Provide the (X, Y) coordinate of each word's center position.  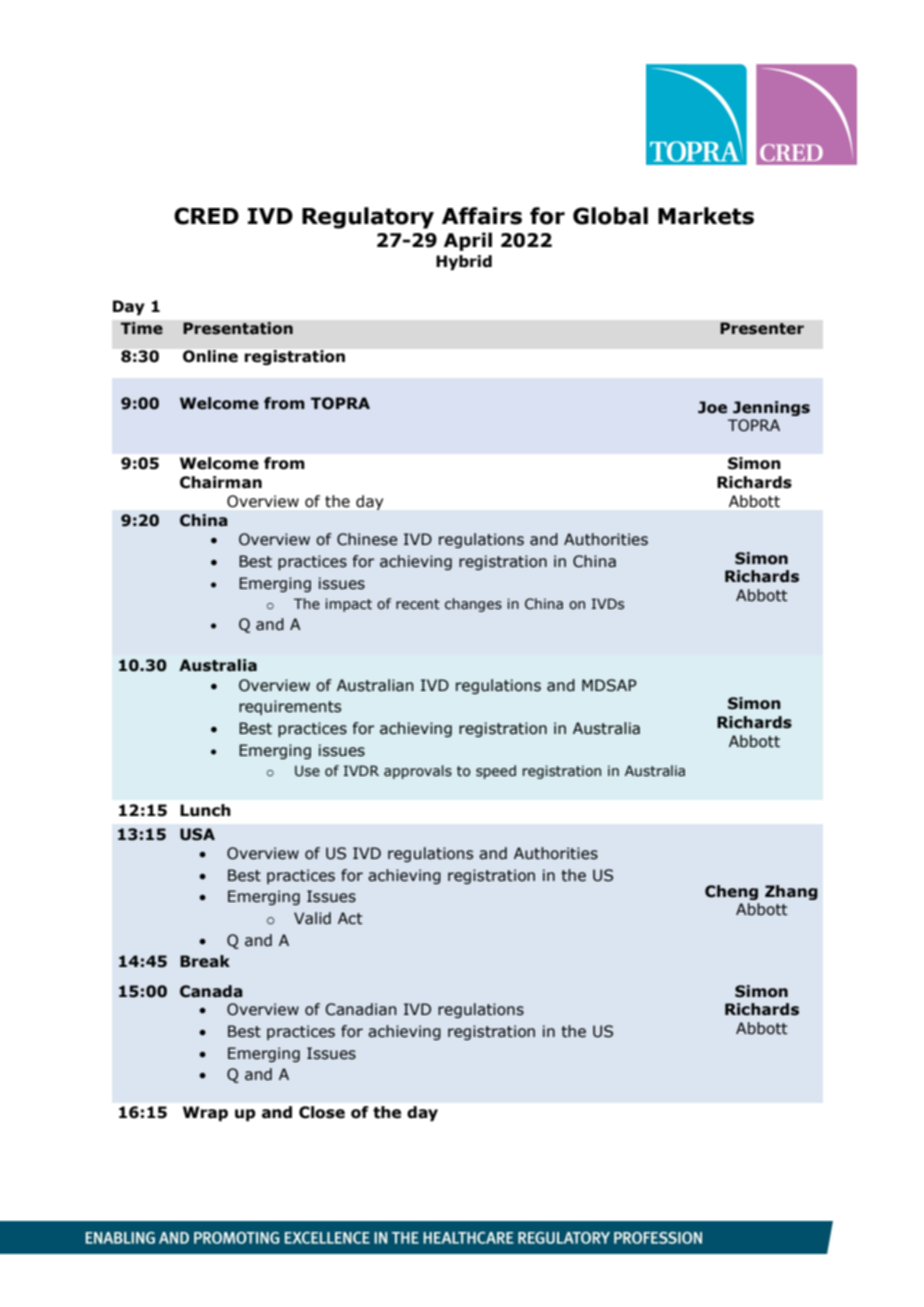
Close (322, 1112)
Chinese (367, 539)
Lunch (205, 810)
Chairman (221, 482)
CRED (206, 216)
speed (496, 772)
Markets (706, 216)
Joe (712, 407)
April (468, 241)
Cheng (731, 892)
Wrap (205, 1113)
